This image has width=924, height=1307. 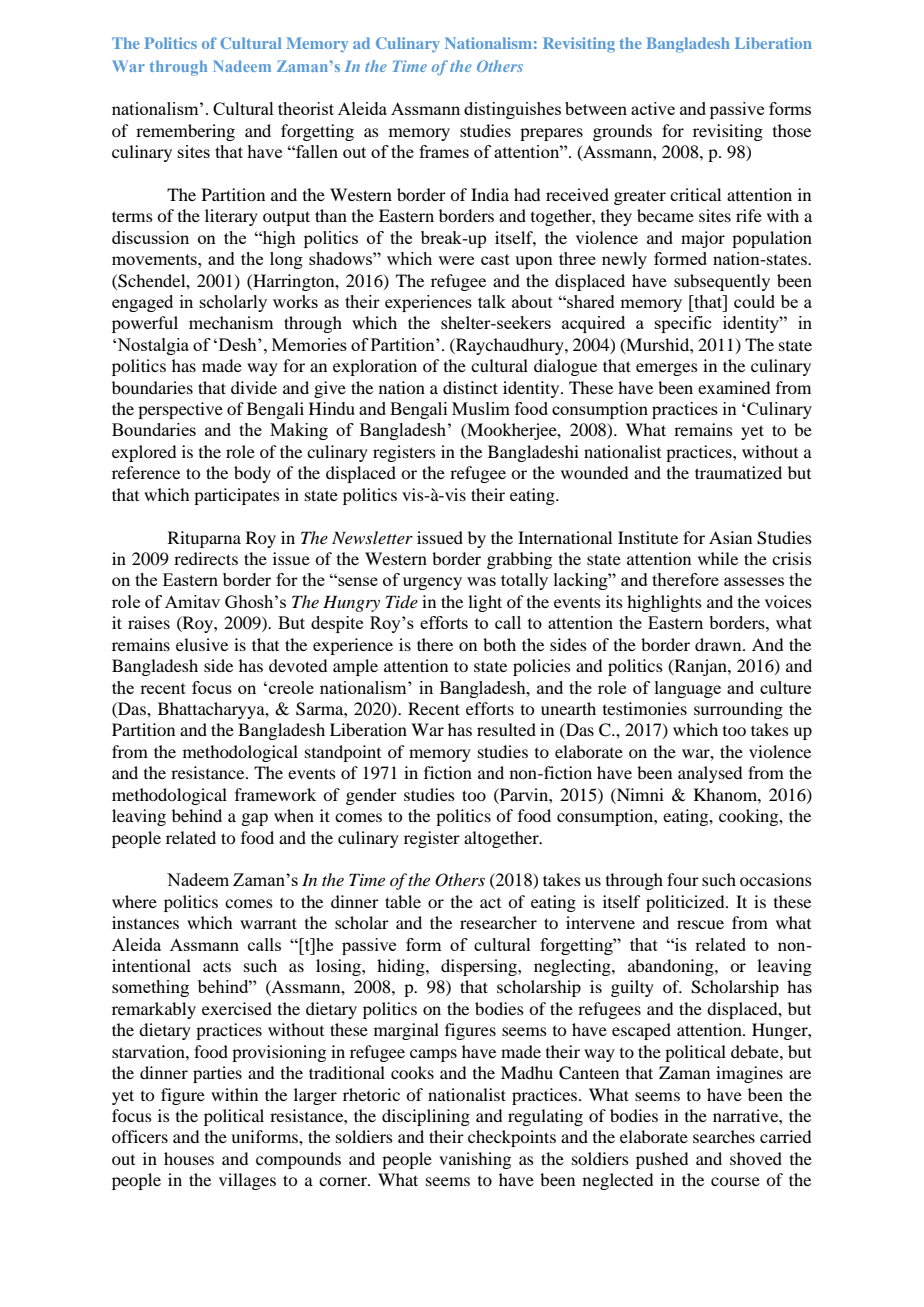 What do you see at coordinates (189, 1158) in the image?
I see `houses` at bounding box center [189, 1158].
